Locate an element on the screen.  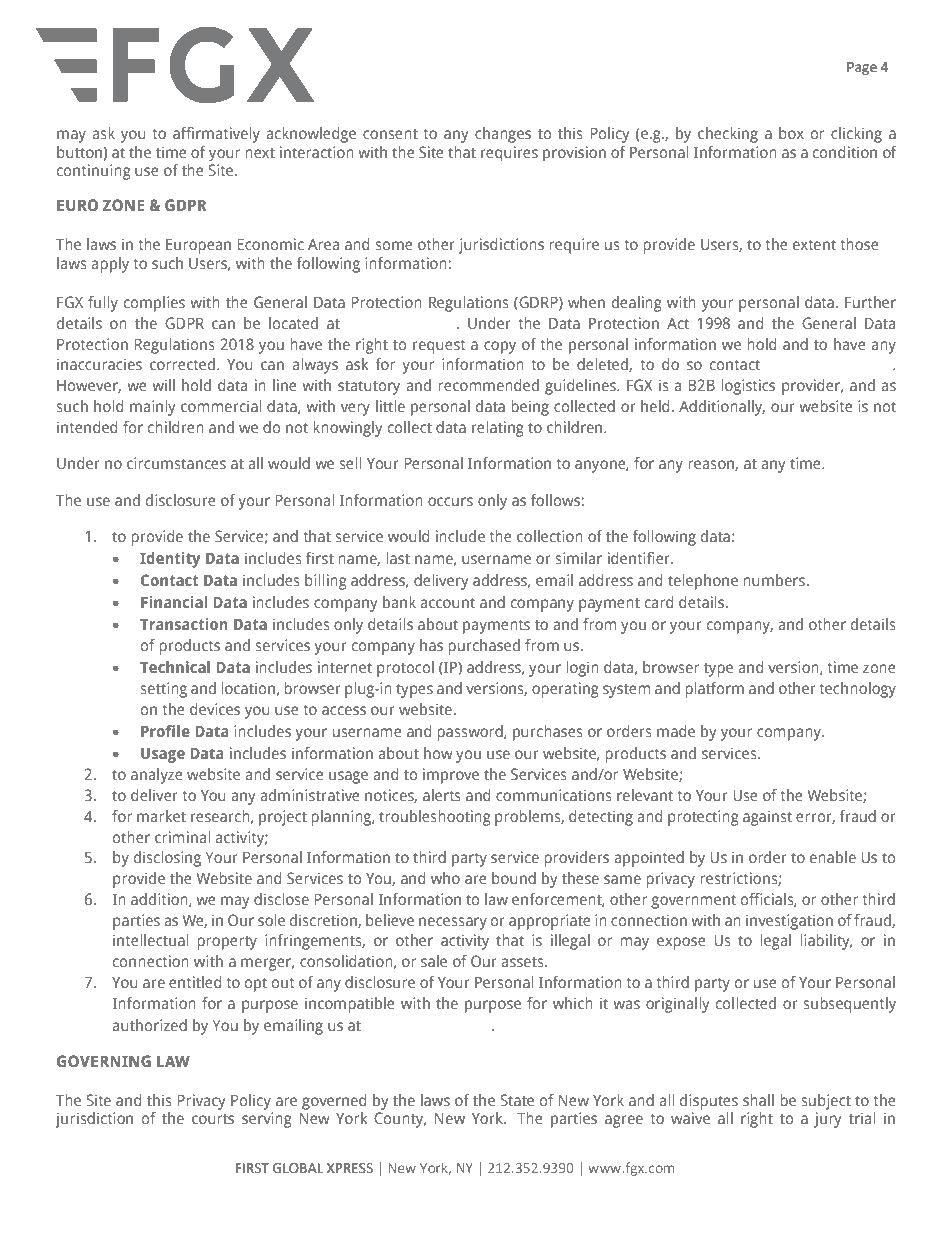
affirmatively is located at coordinates (216, 135).
